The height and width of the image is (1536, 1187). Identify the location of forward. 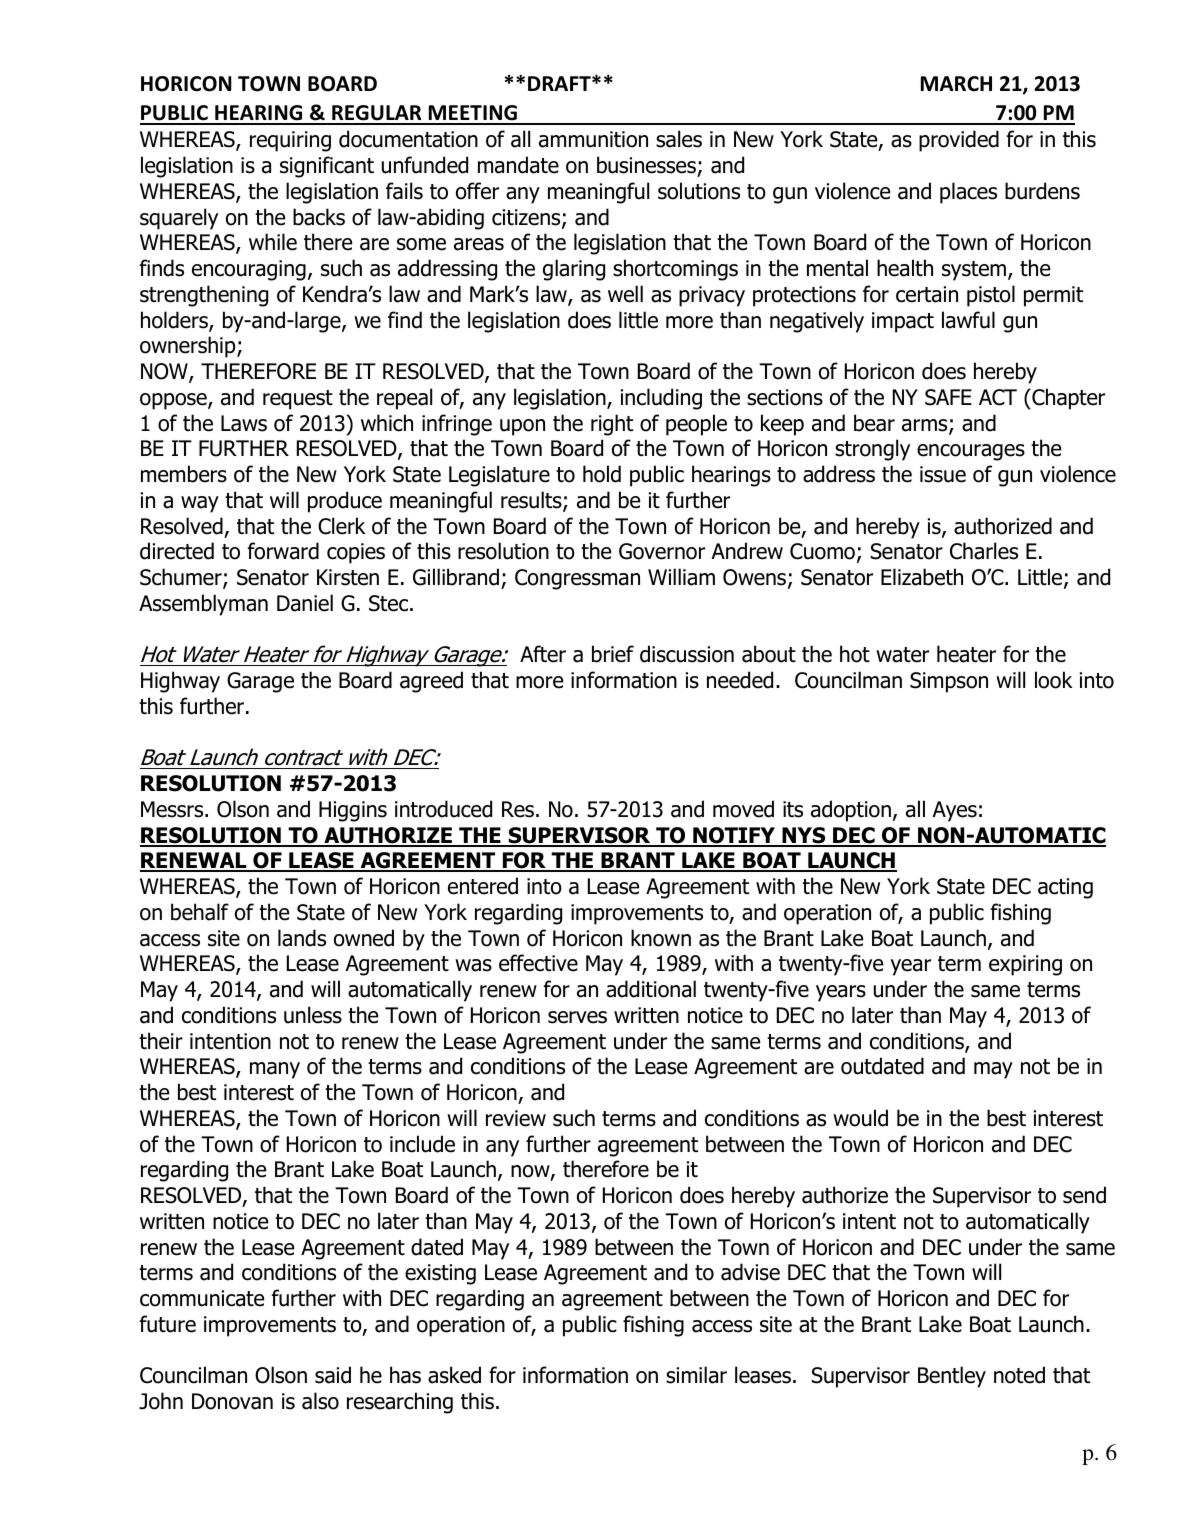
(283, 551).
